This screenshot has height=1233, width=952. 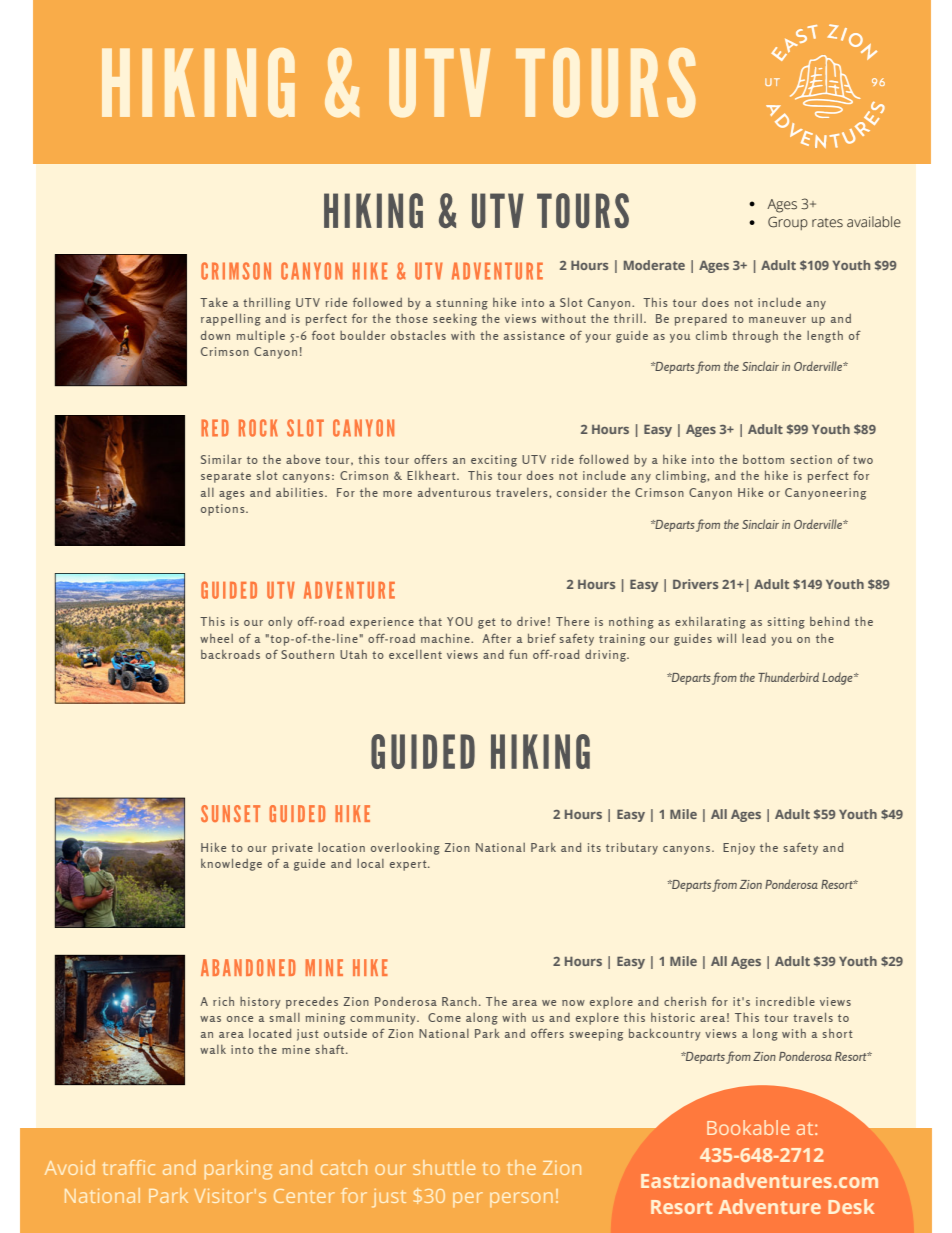 What do you see at coordinates (739, 849) in the screenshot?
I see `Enjoy` at bounding box center [739, 849].
